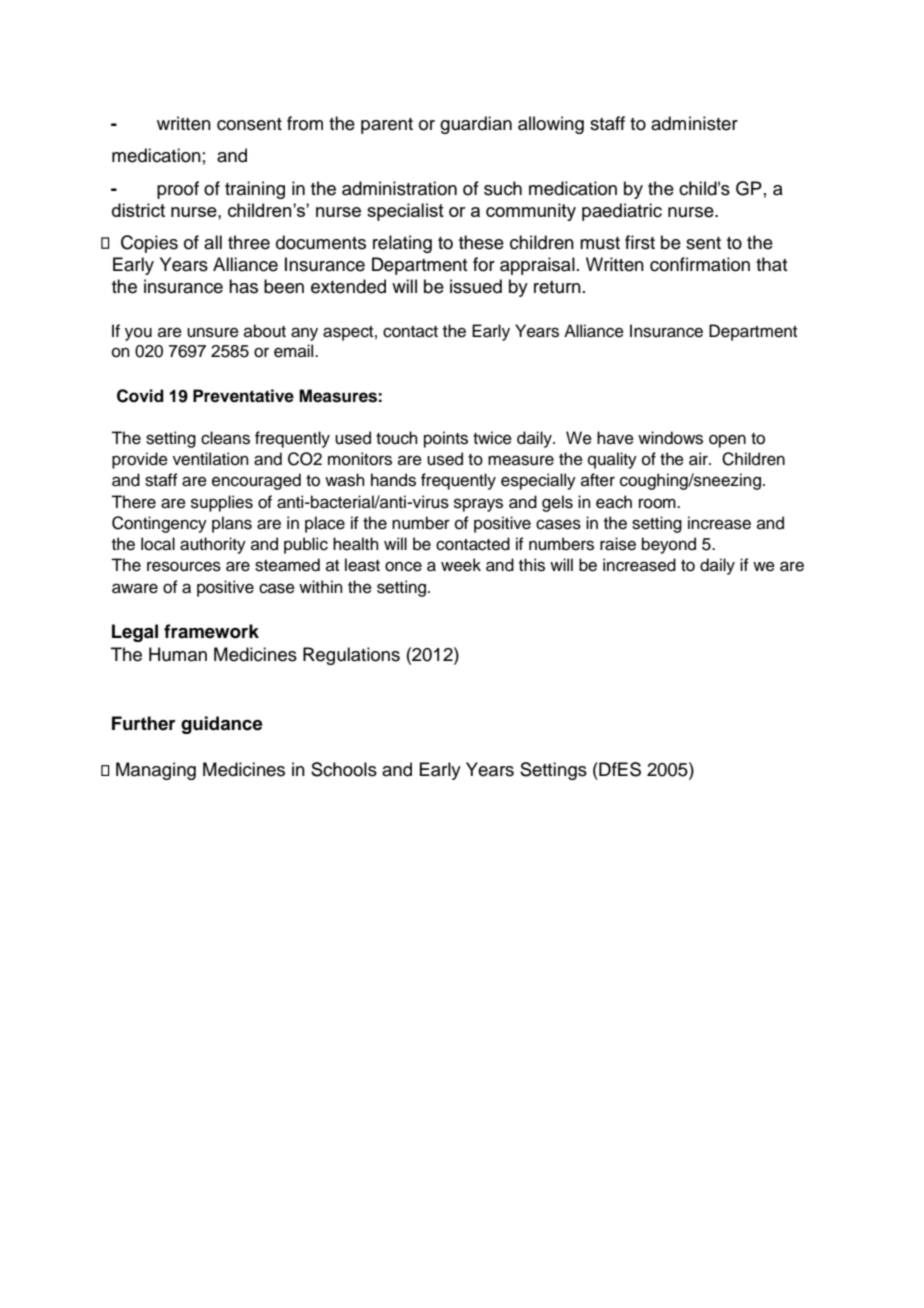 The width and height of the page is (924, 1308). Describe the element at coordinates (476, 286) in the page. I see `issued` at that location.
